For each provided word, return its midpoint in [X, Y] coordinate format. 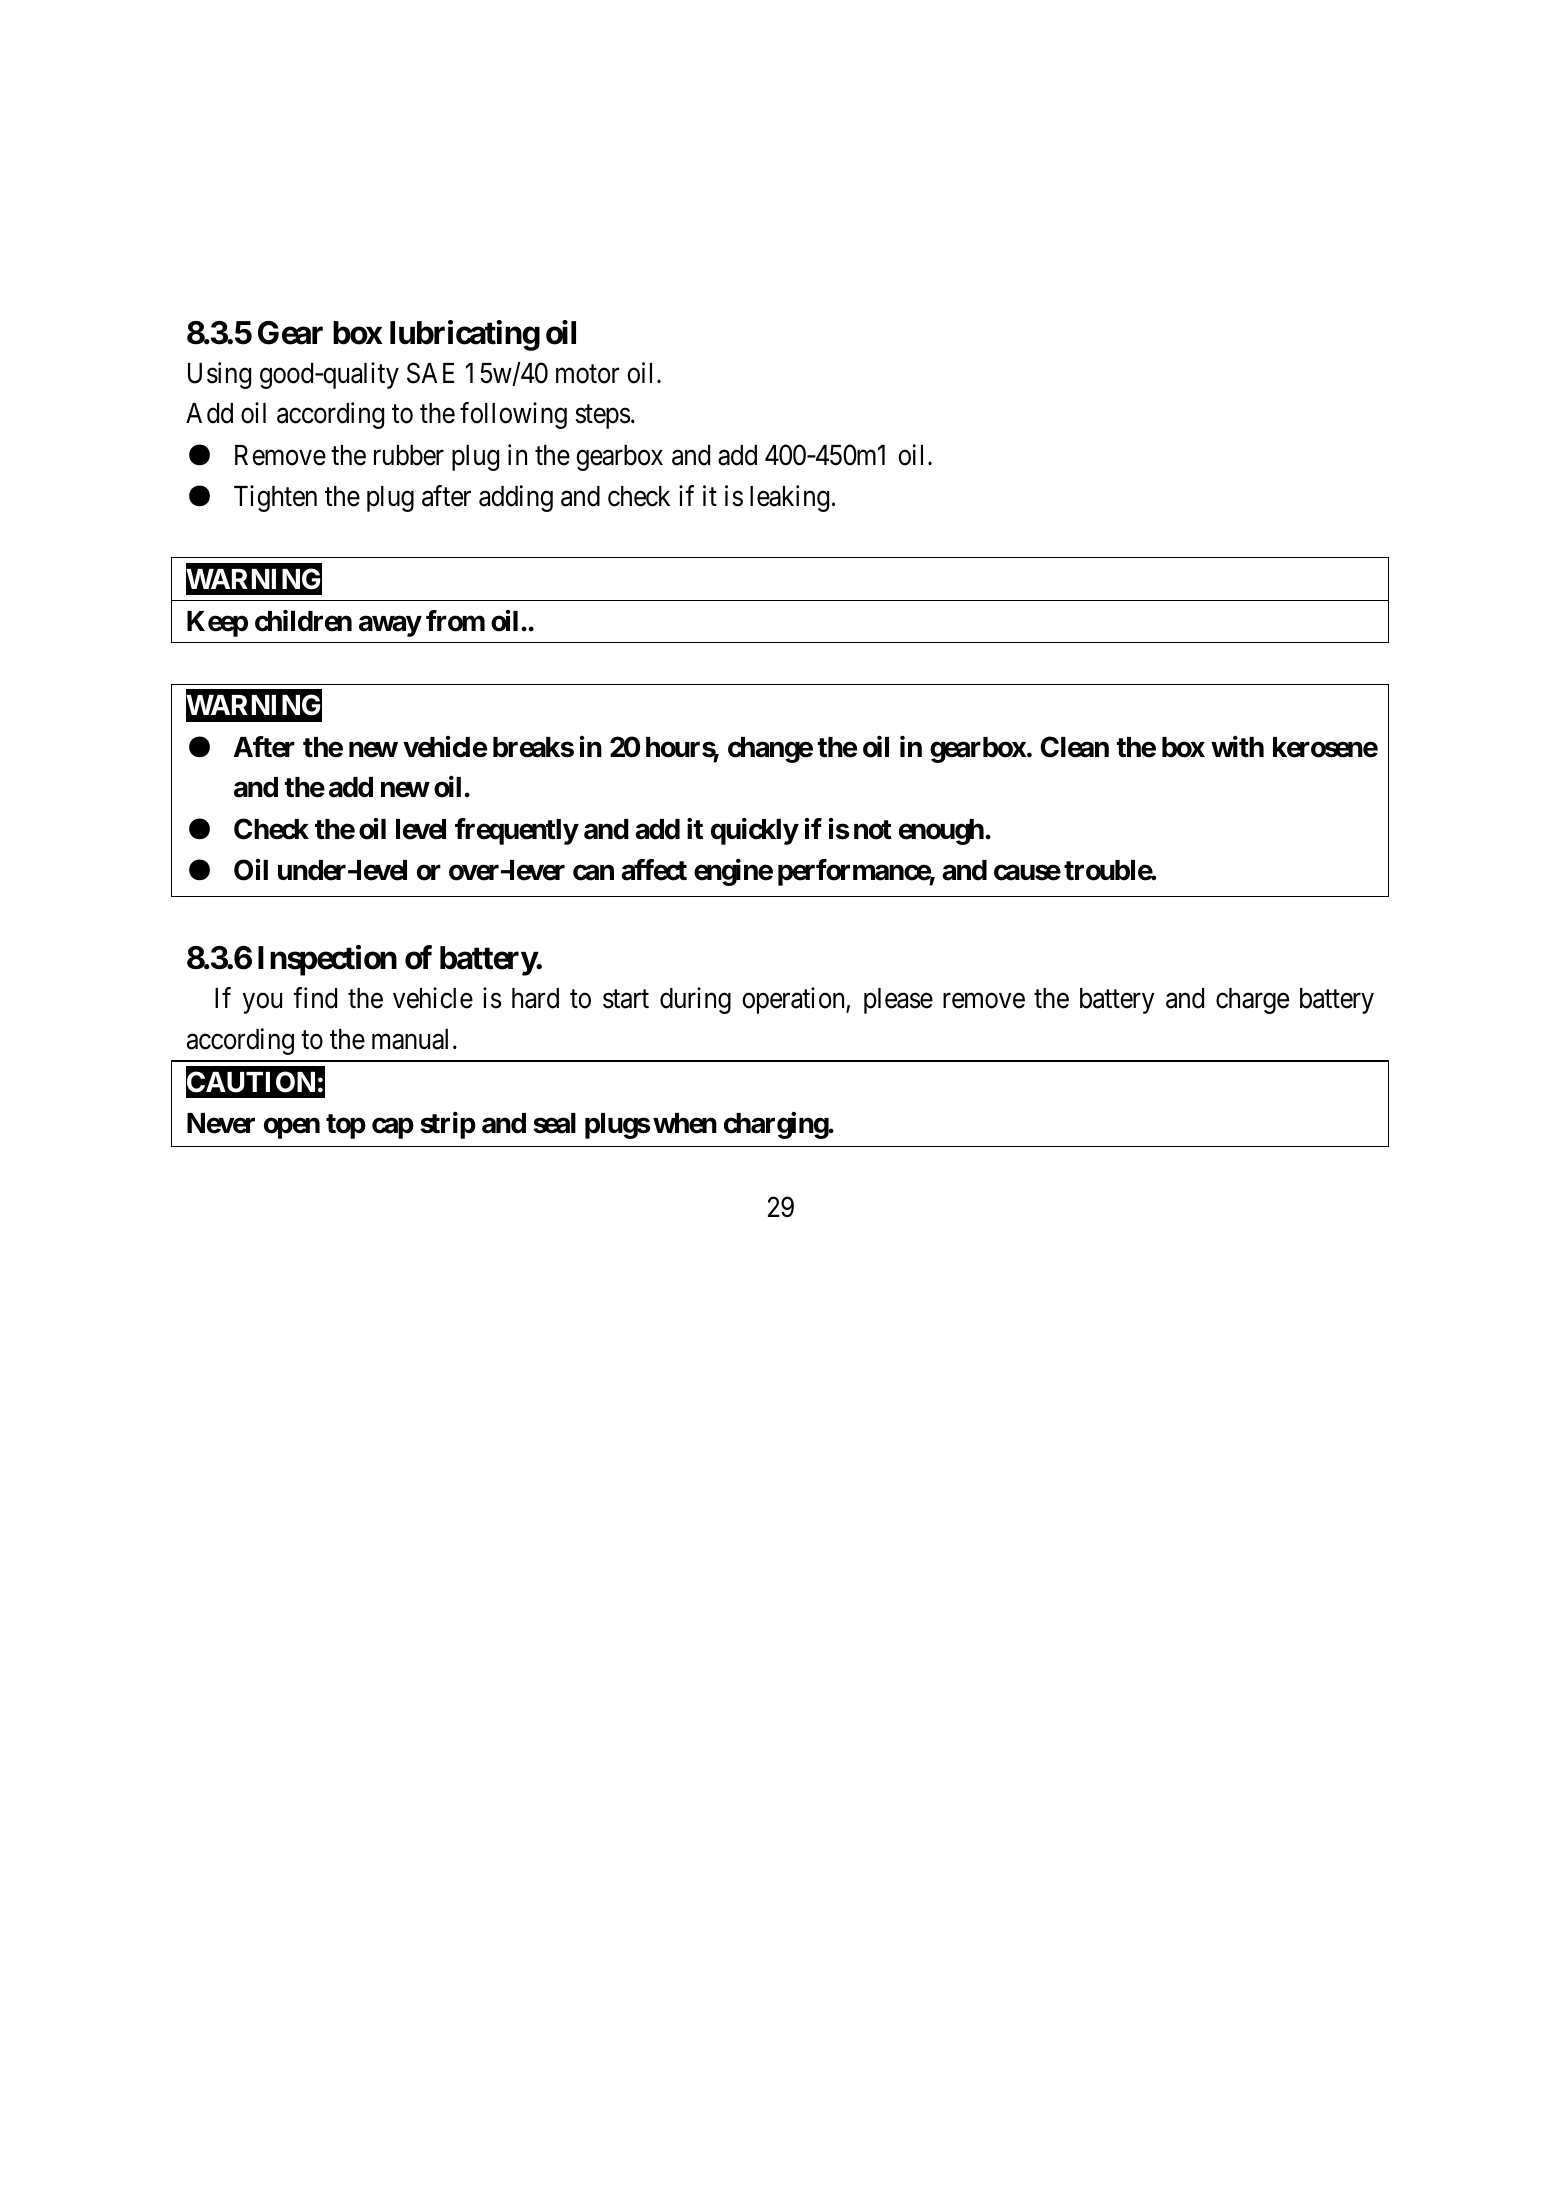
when [685, 1123]
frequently [516, 831]
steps [603, 417]
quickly [754, 831]
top [346, 1126]
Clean [1074, 747]
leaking [789, 498]
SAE [430, 373]
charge [1252, 1001]
